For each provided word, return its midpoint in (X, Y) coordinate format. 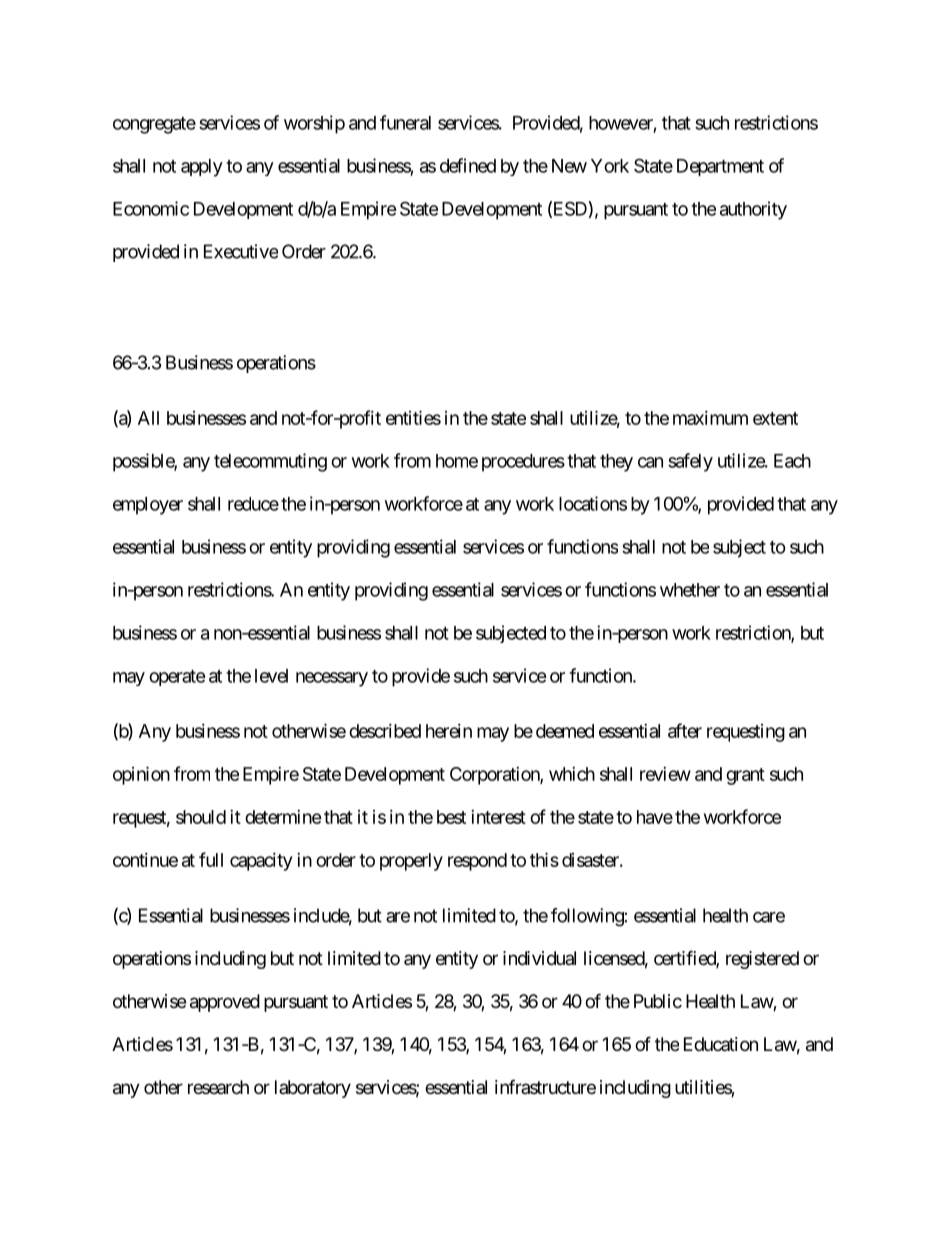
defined (468, 165)
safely (690, 462)
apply (202, 168)
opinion (141, 775)
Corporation (495, 776)
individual (539, 958)
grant (745, 776)
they (616, 463)
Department (720, 167)
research (218, 1087)
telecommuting (270, 462)
